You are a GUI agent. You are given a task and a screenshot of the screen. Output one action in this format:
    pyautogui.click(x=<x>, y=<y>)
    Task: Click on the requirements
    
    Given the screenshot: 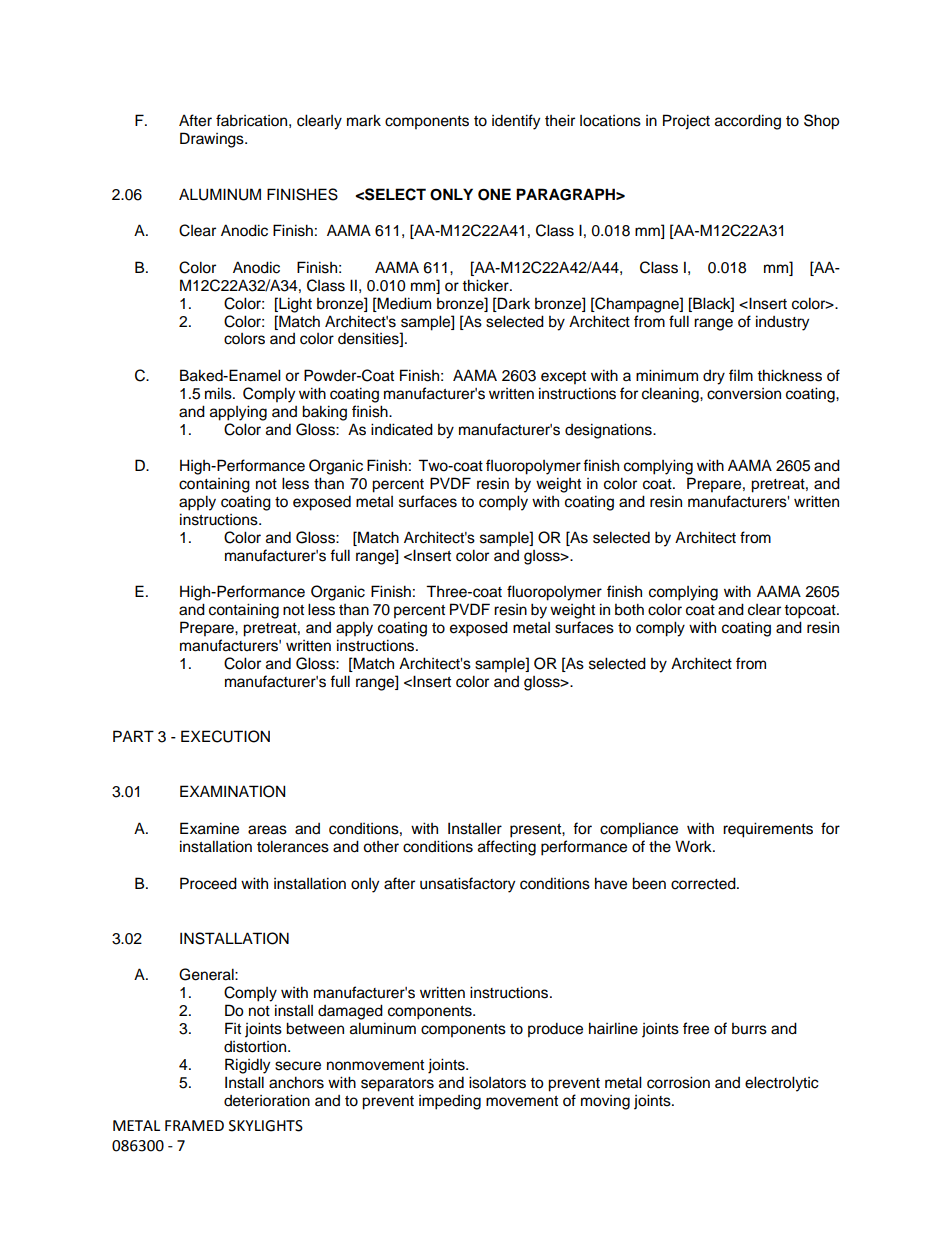 What is the action you would take?
    pyautogui.click(x=768, y=830)
